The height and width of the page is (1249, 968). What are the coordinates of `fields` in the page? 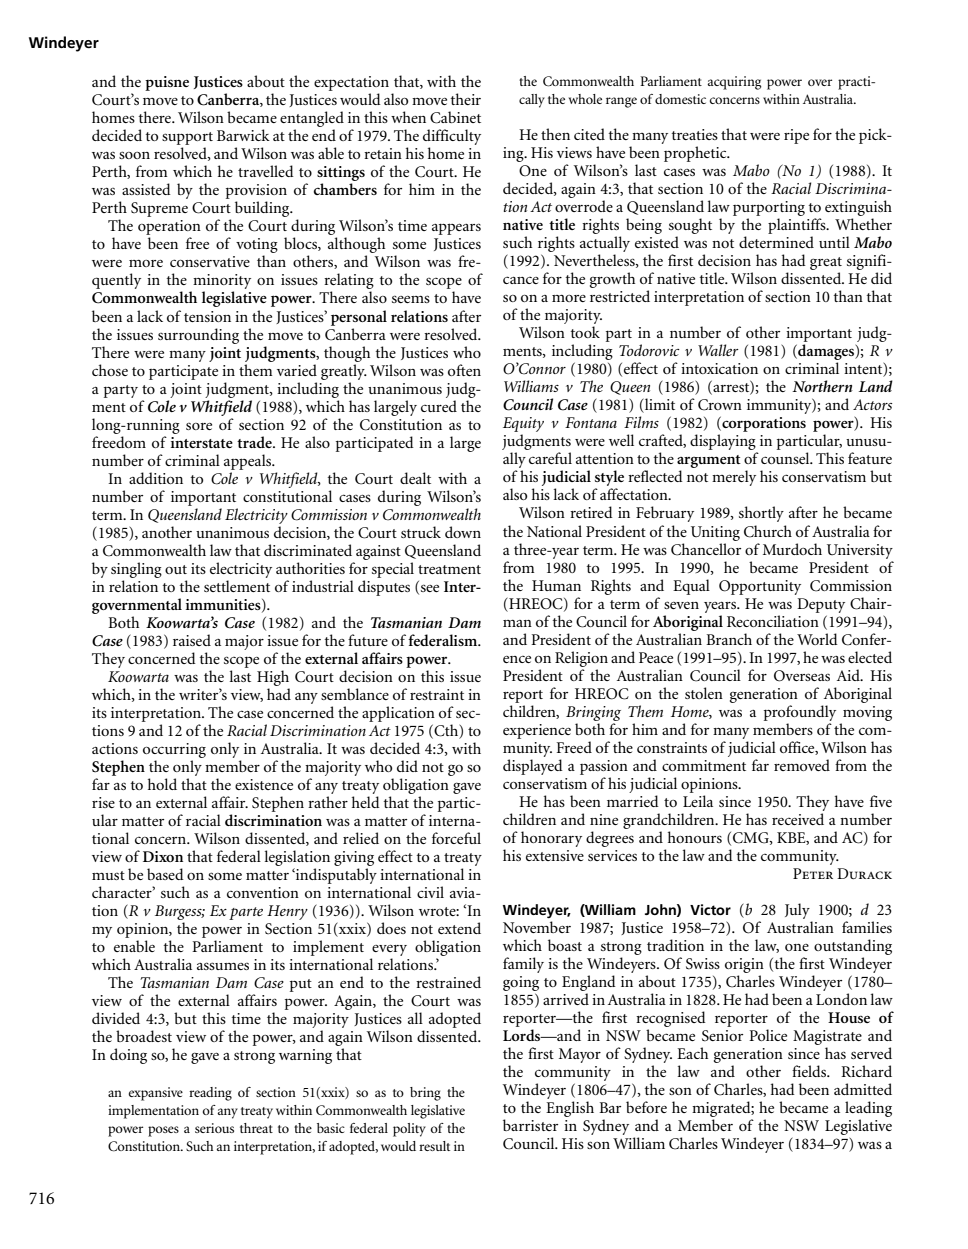 It's located at (810, 1071).
